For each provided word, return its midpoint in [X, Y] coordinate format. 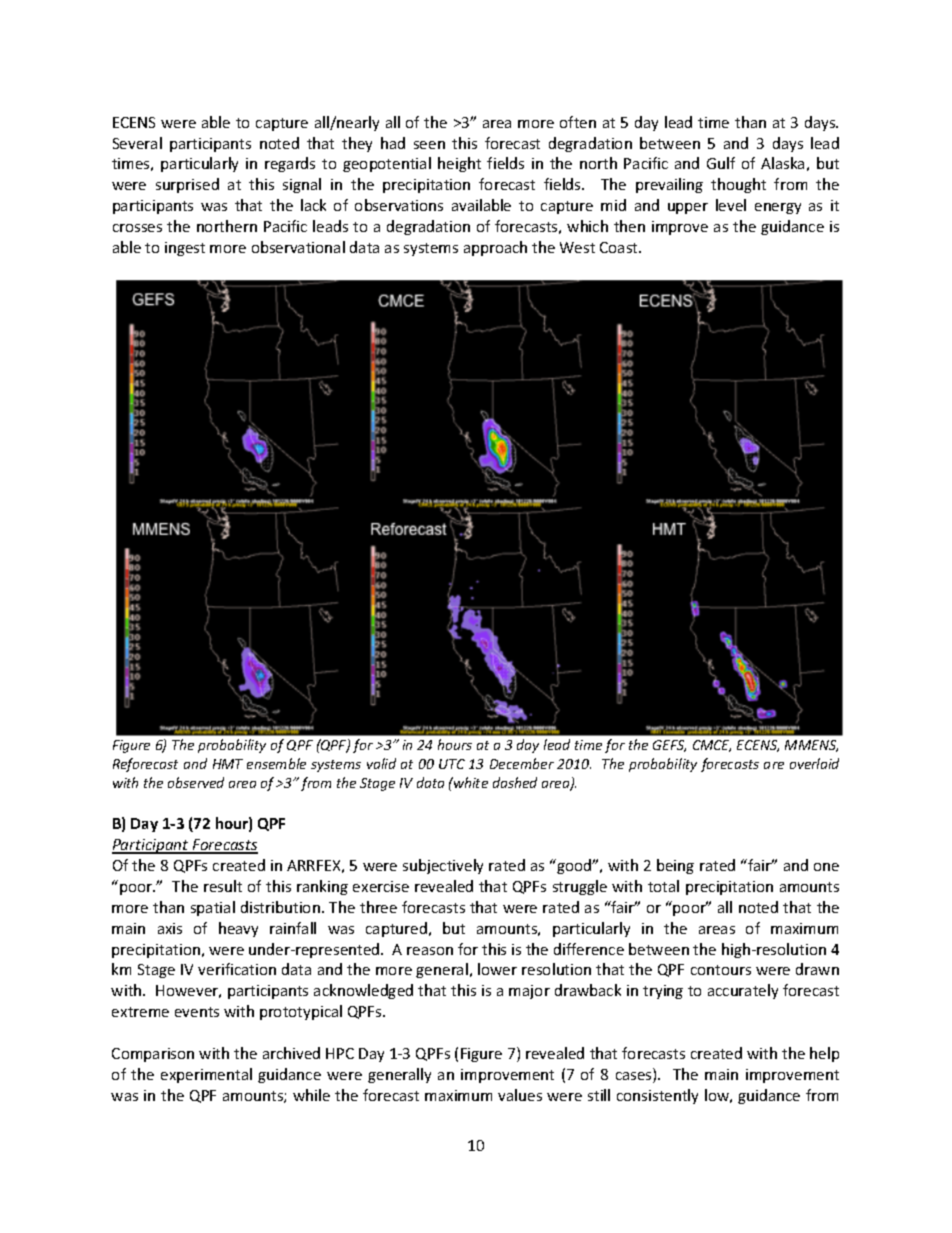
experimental [206, 1075]
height [459, 164]
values [520, 1095]
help [824, 1054]
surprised [187, 185]
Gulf [721, 163]
